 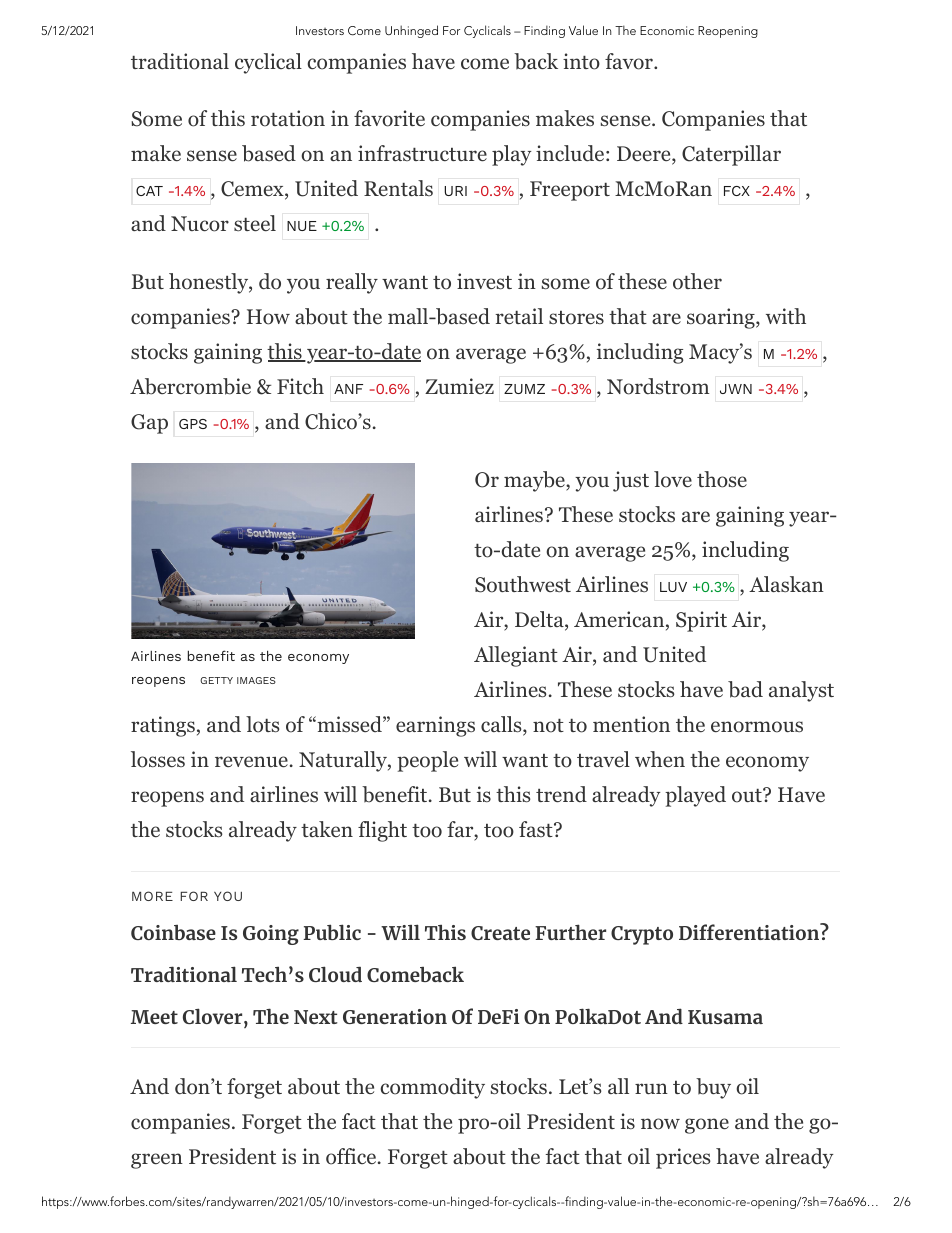 I want to click on MORE, so click(x=152, y=896).
